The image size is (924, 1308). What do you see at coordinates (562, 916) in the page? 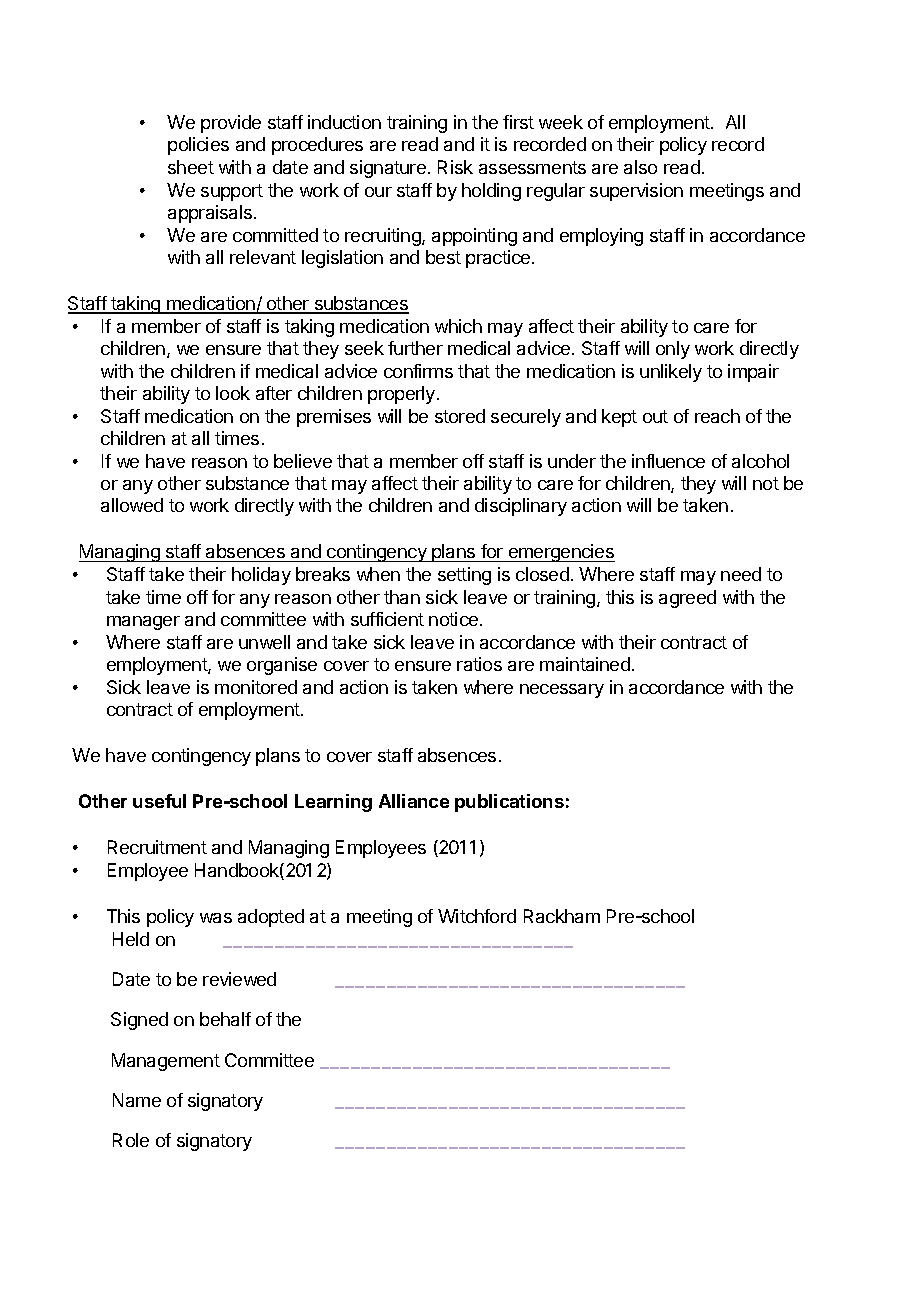
I see `Rackham` at bounding box center [562, 916].
